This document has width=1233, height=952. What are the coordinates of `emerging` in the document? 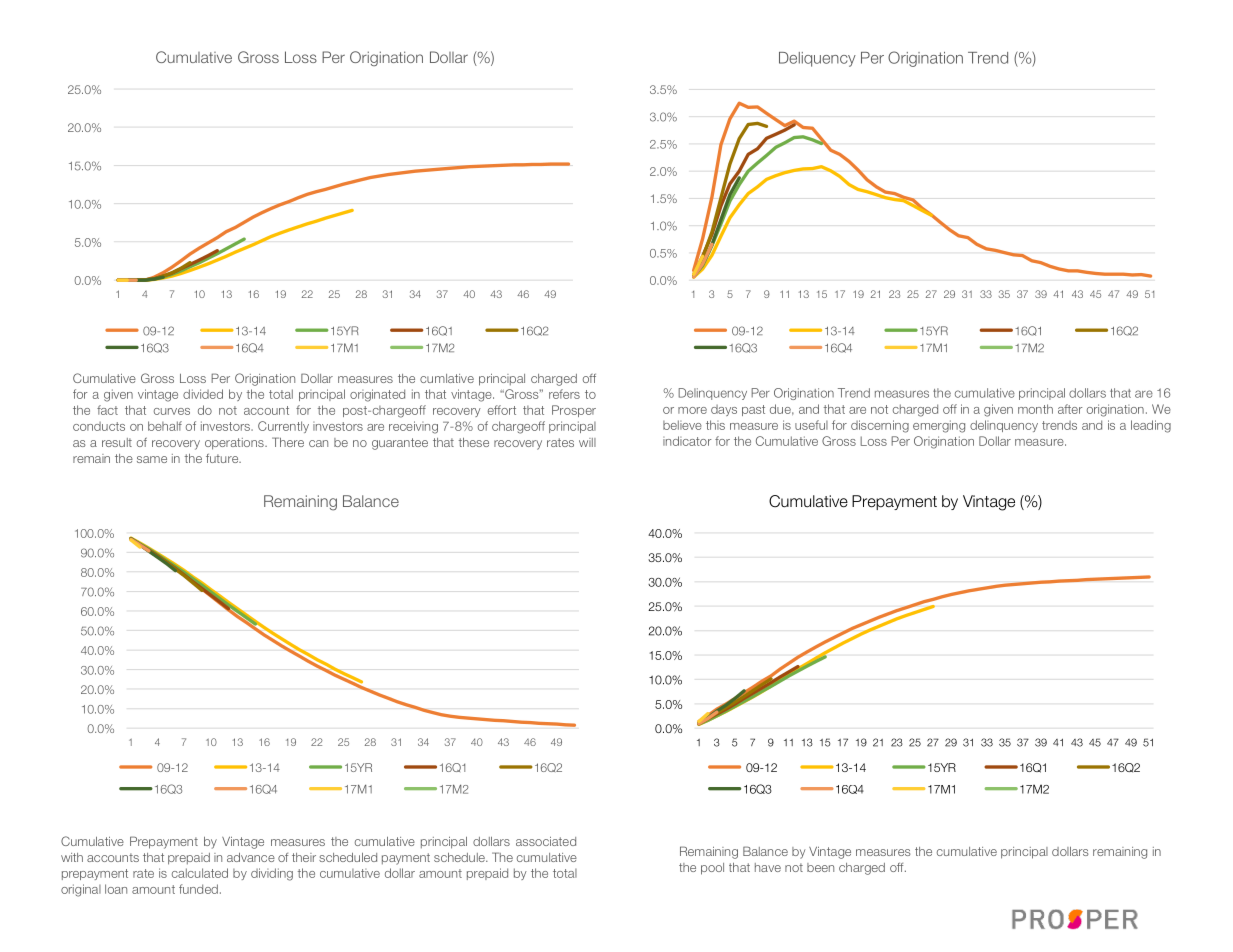 It's located at (939, 426).
